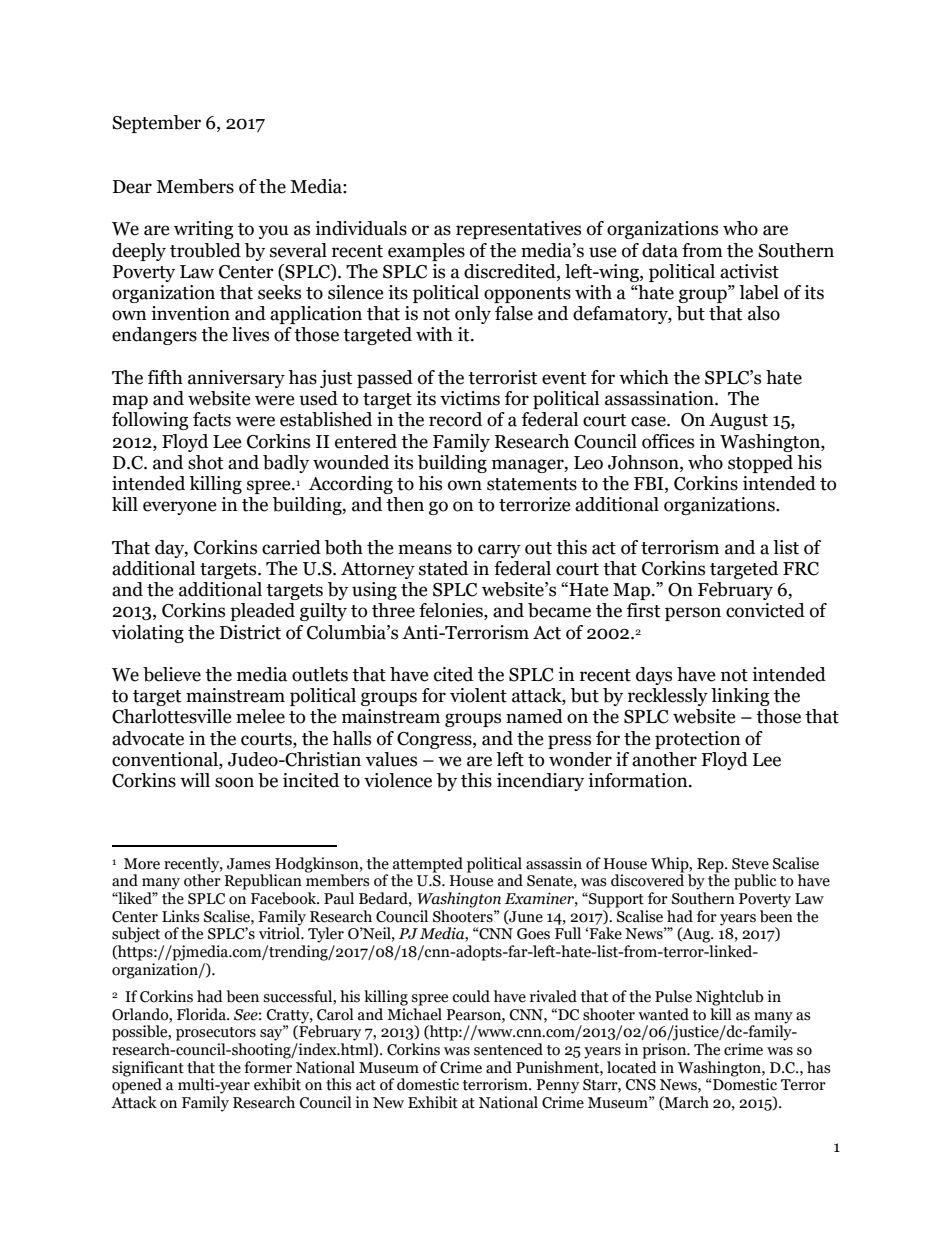 The image size is (952, 1233). What do you see at coordinates (693, 614) in the screenshot?
I see `person` at bounding box center [693, 614].
